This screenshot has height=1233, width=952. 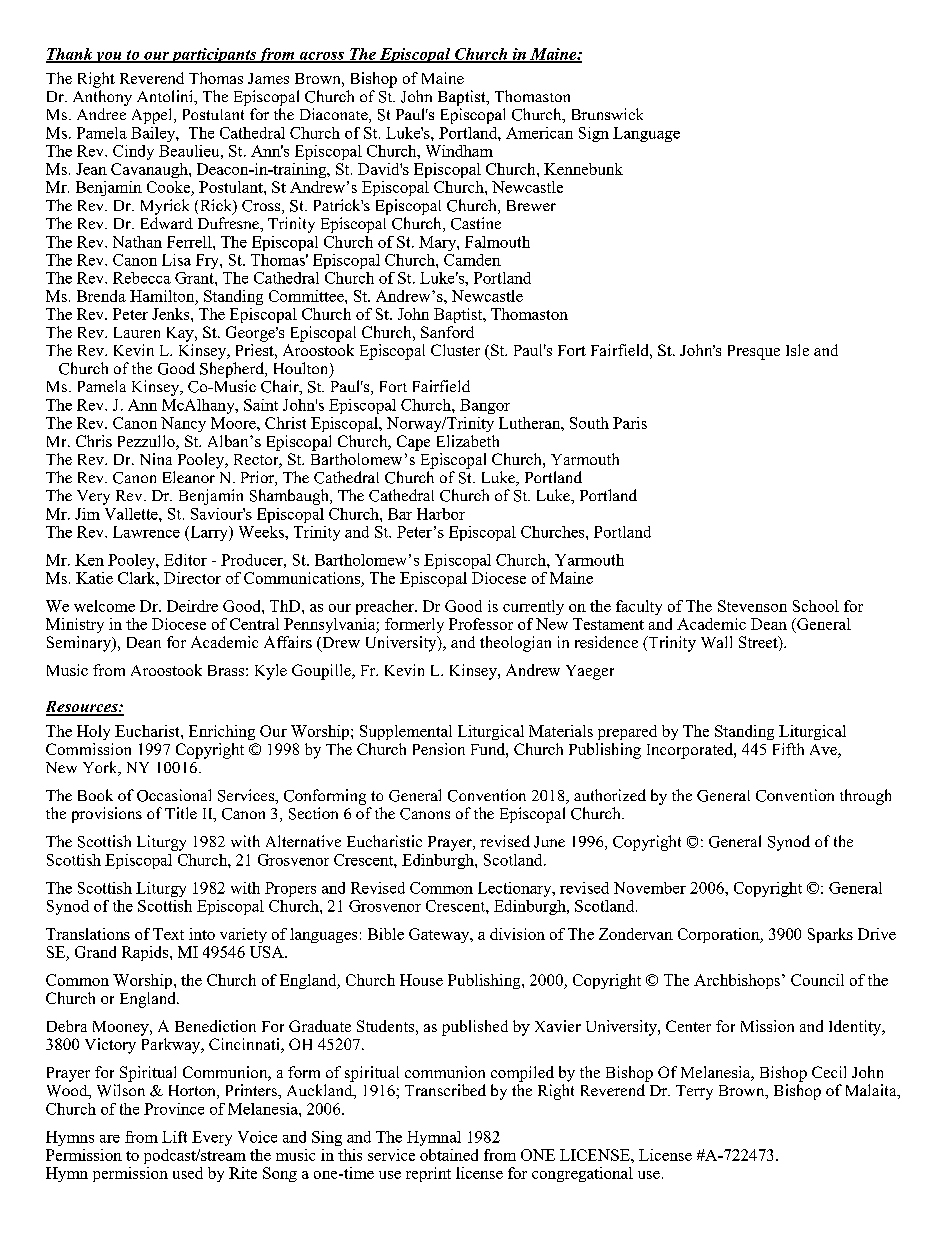 I want to click on Pension, so click(x=439, y=749).
